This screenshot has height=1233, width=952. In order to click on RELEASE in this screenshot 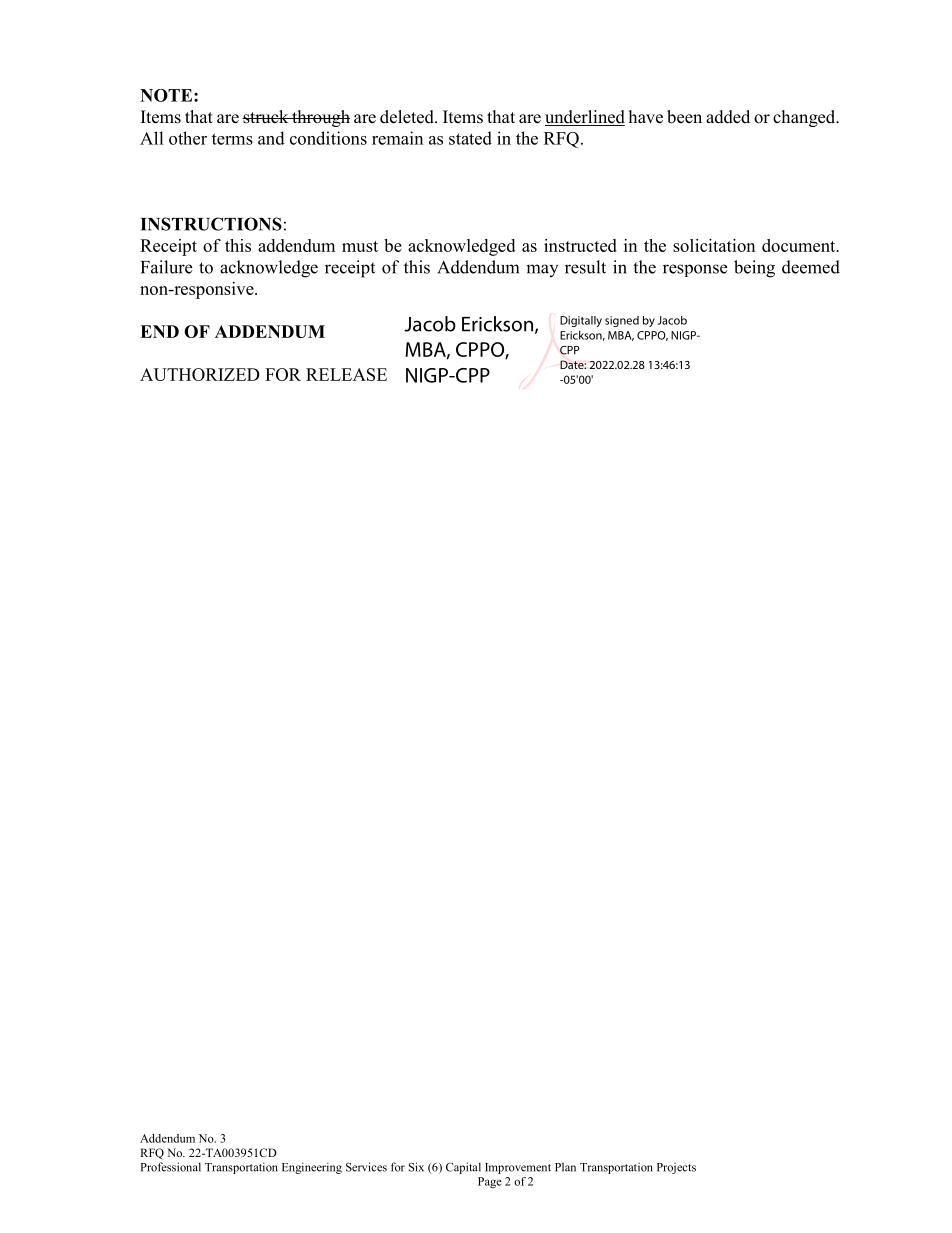, I will do `click(346, 374)`.
